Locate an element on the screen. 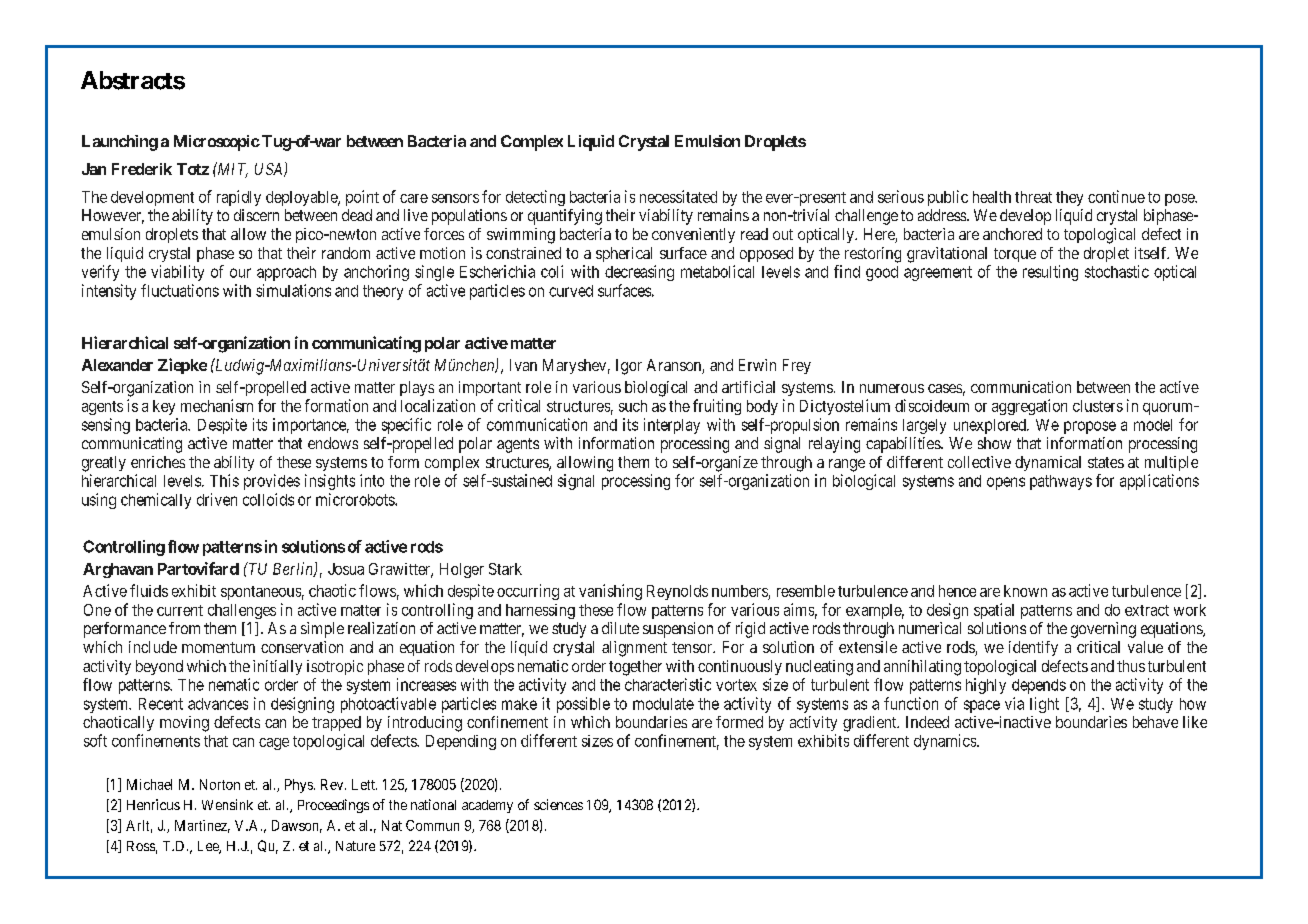 The width and height of the screenshot is (1308, 924). sciences is located at coordinates (558, 804).
